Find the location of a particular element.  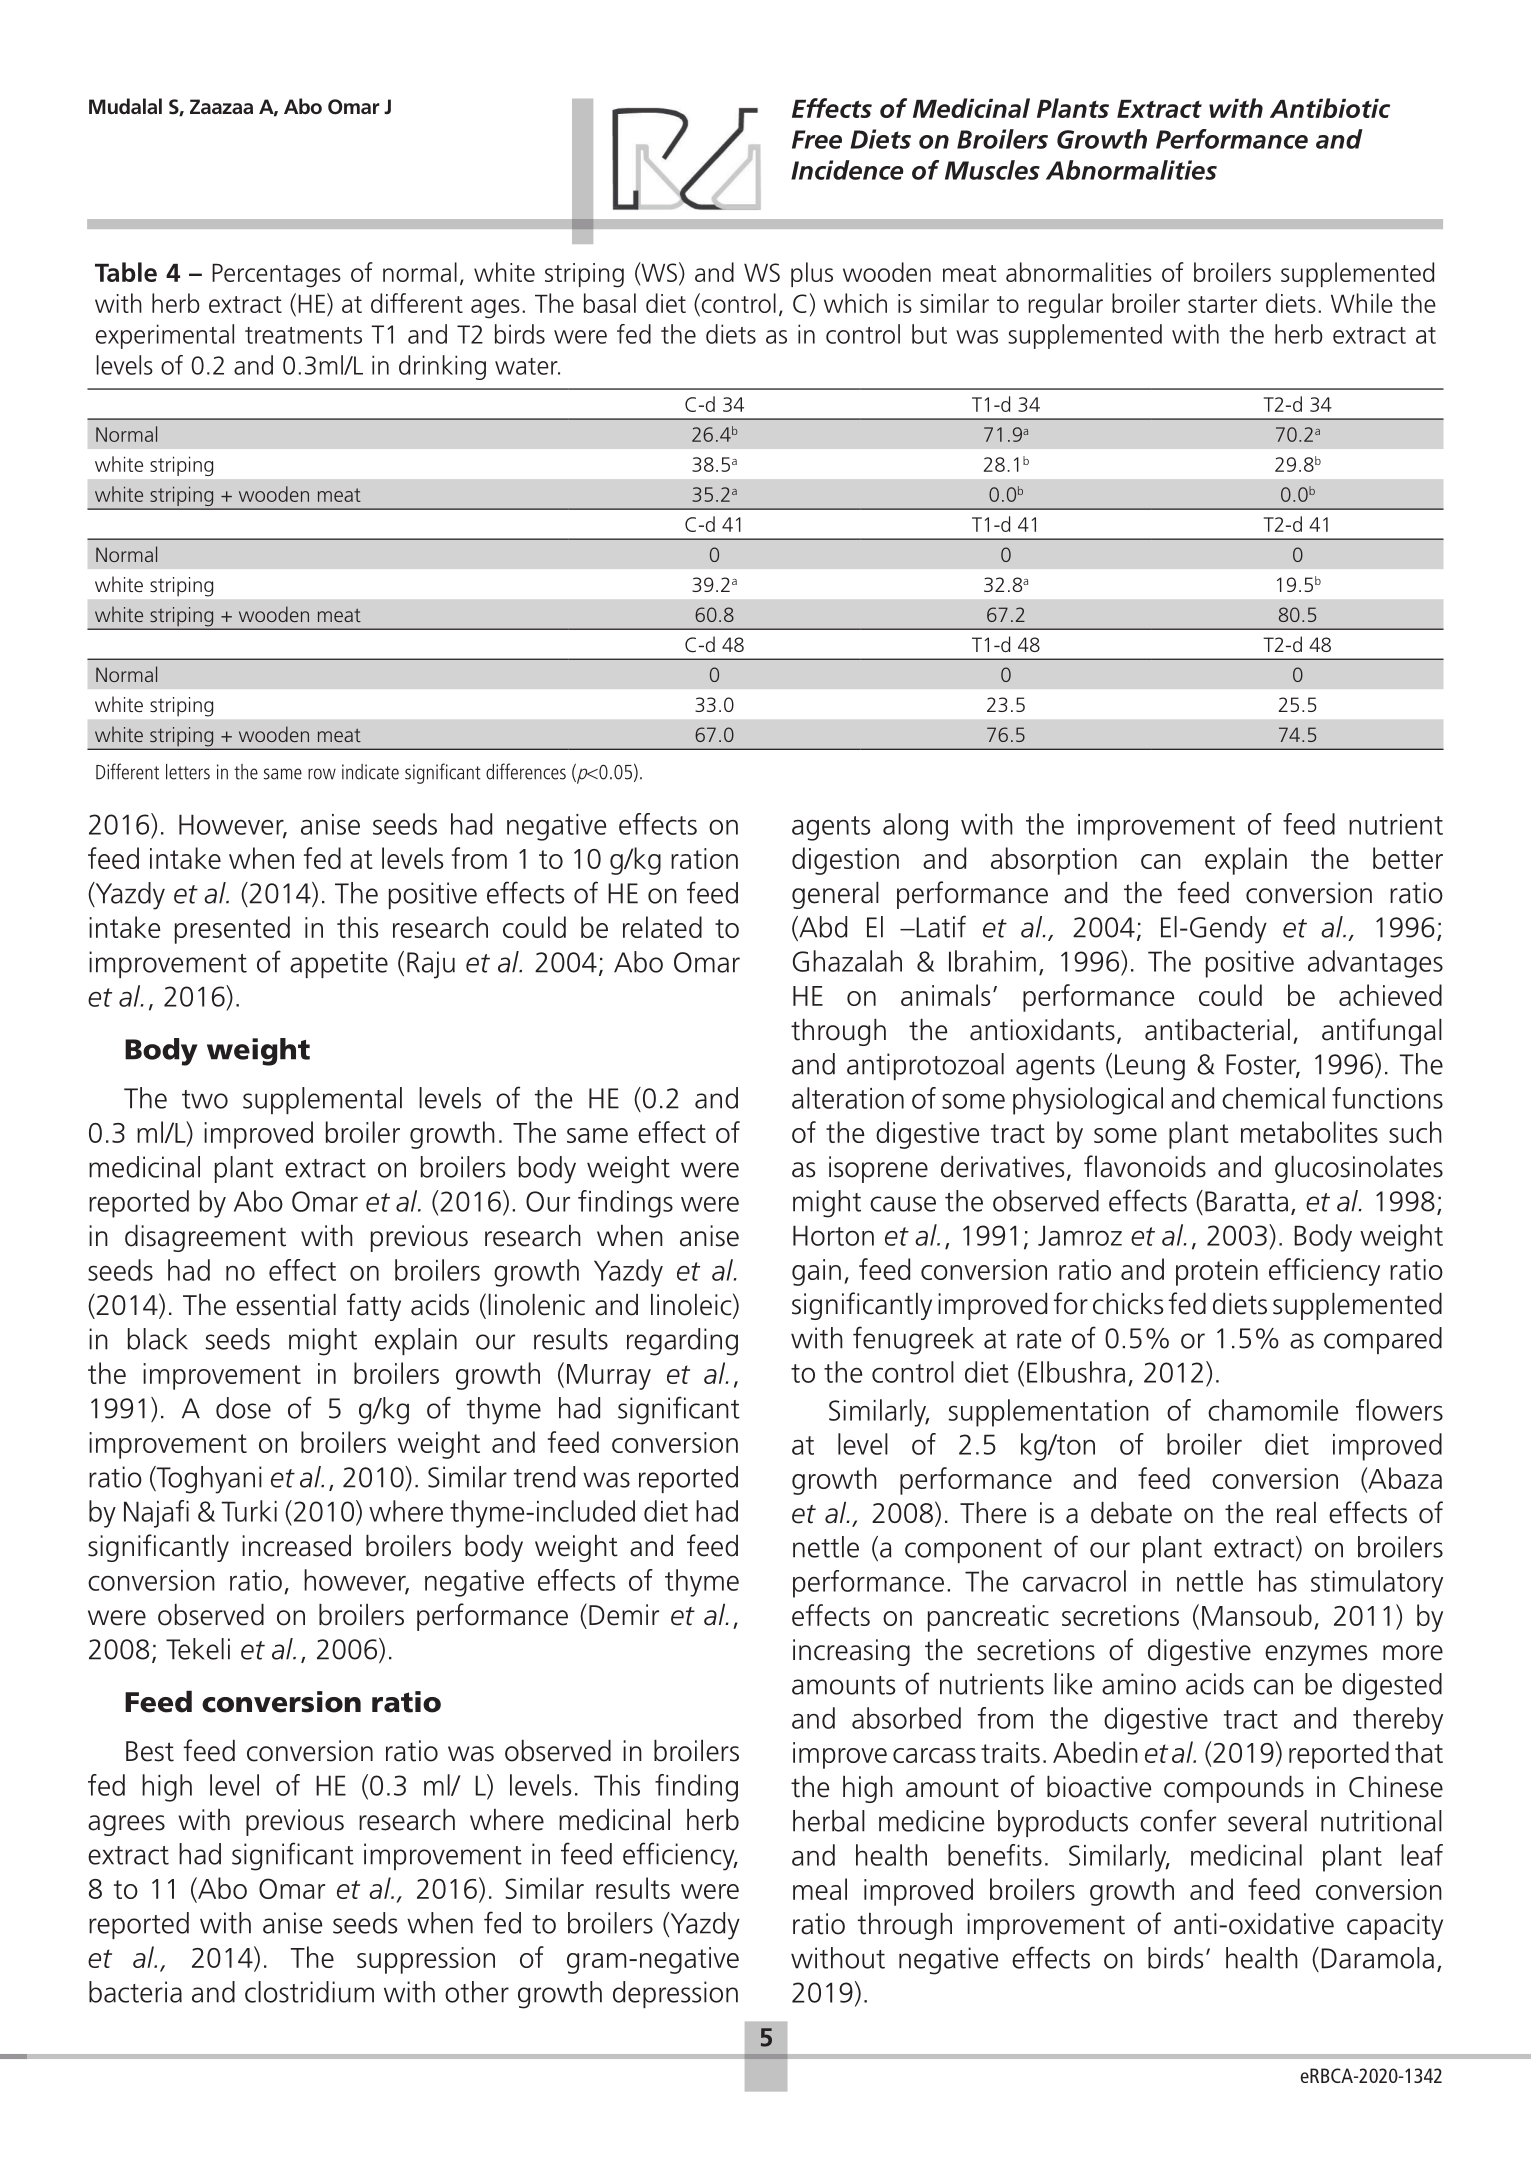

Incidence is located at coordinates (847, 170).
